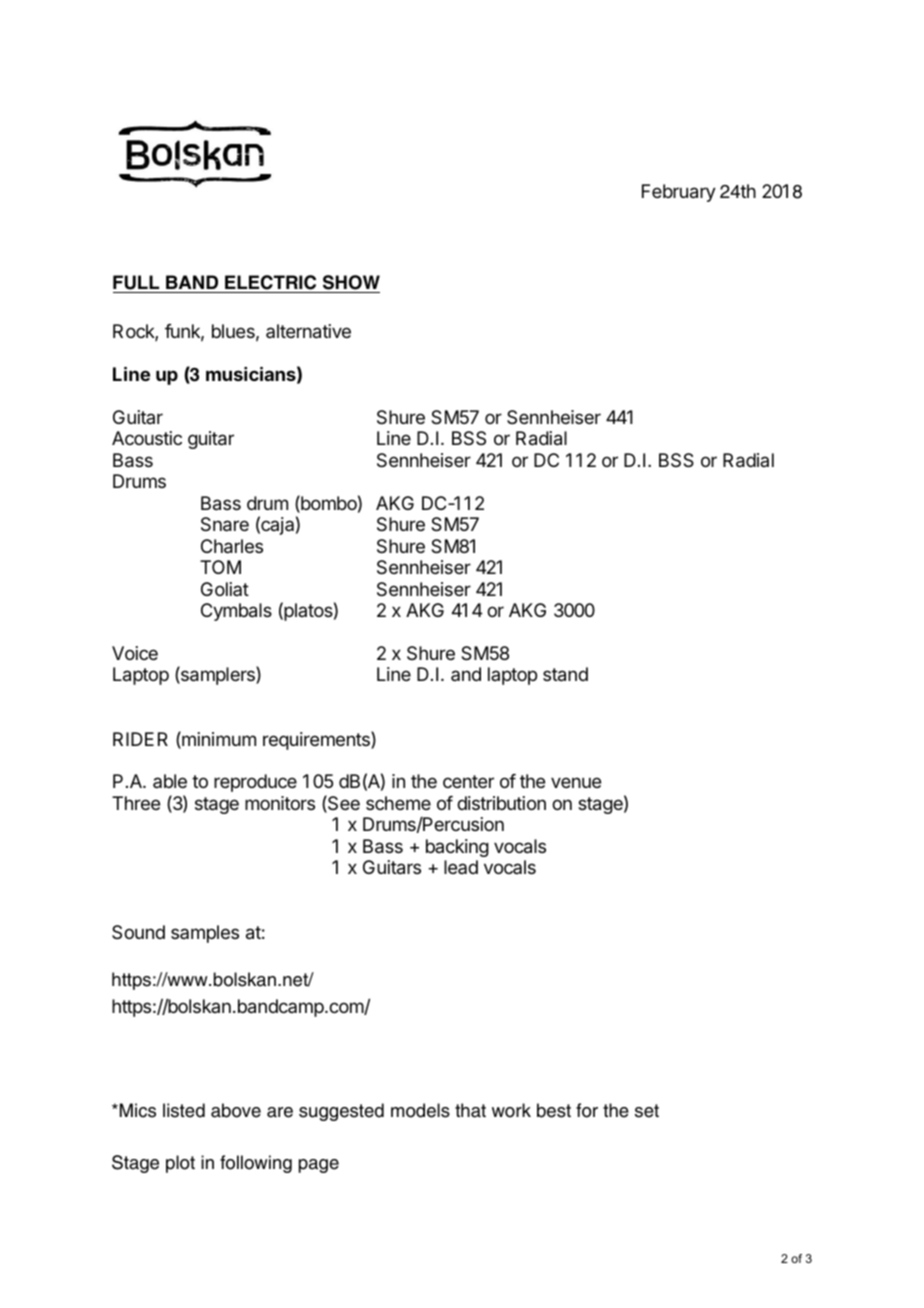  What do you see at coordinates (136, 282) in the image?
I see `FULL` at bounding box center [136, 282].
